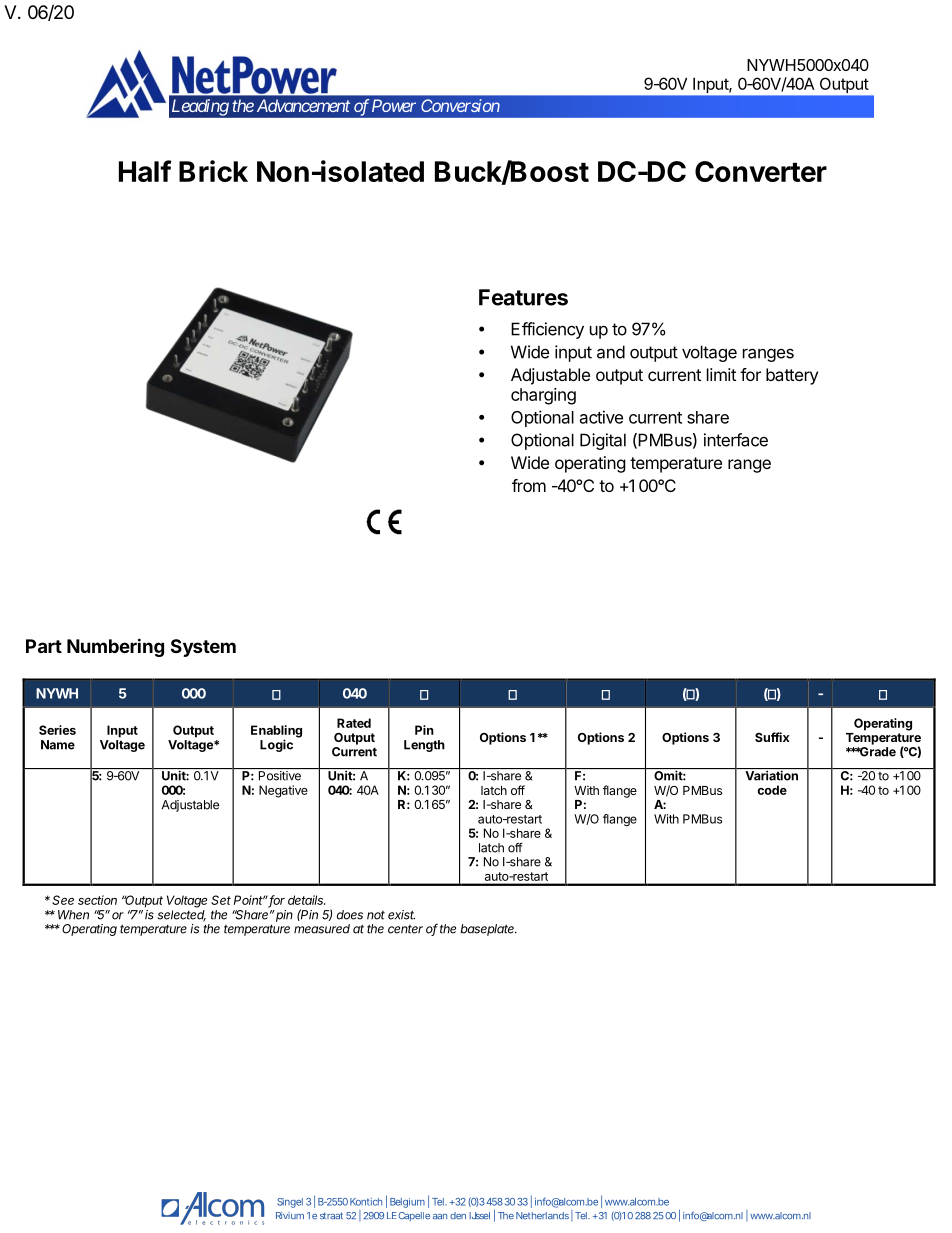  What do you see at coordinates (761, 171) in the document?
I see `Converter` at bounding box center [761, 171].
